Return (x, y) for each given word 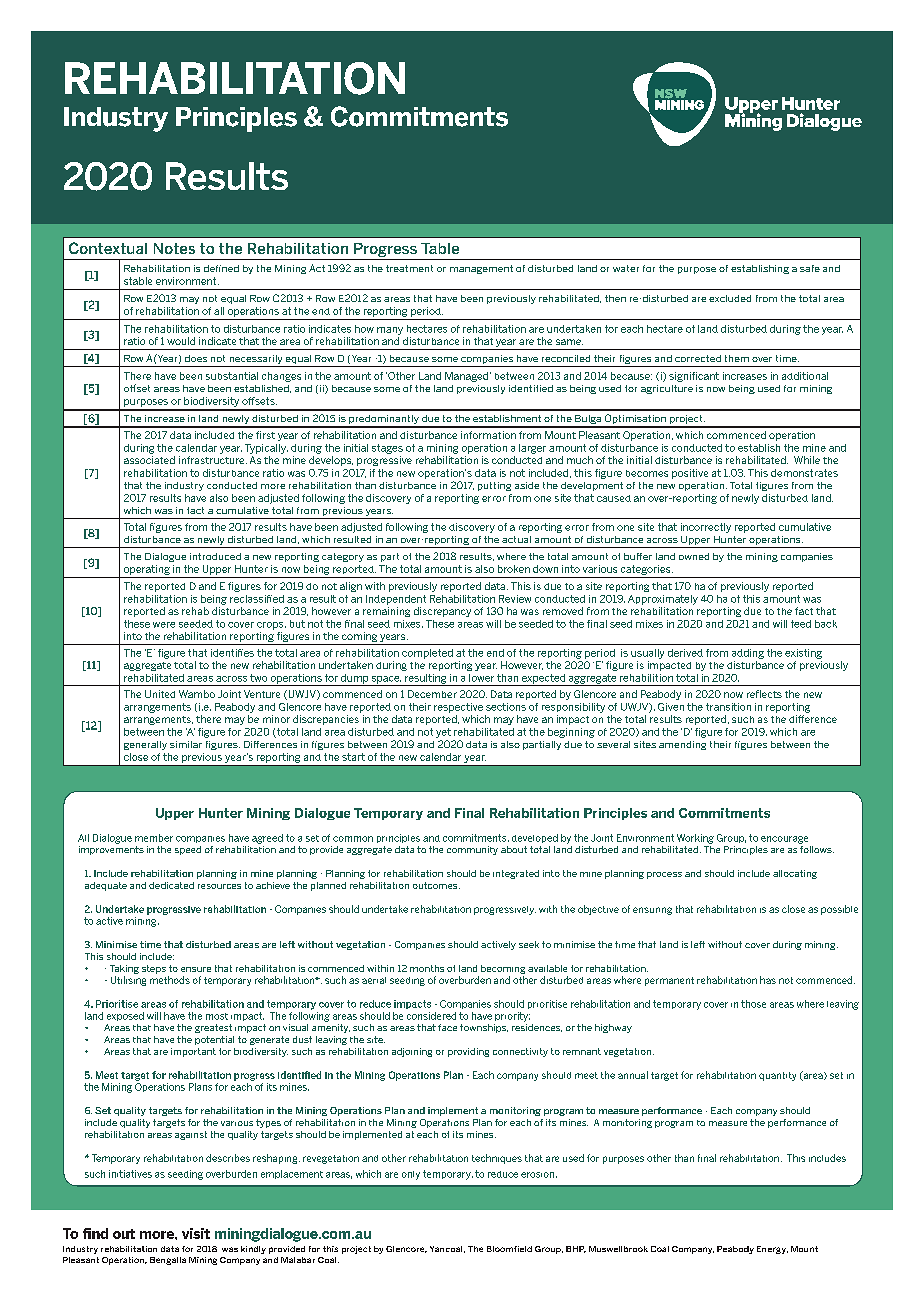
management (481, 269)
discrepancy (442, 612)
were (164, 625)
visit (196, 1233)
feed (801, 624)
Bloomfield (509, 1249)
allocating (795, 874)
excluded (730, 298)
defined (221, 268)
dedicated (171, 885)
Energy (772, 1250)
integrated (516, 874)
